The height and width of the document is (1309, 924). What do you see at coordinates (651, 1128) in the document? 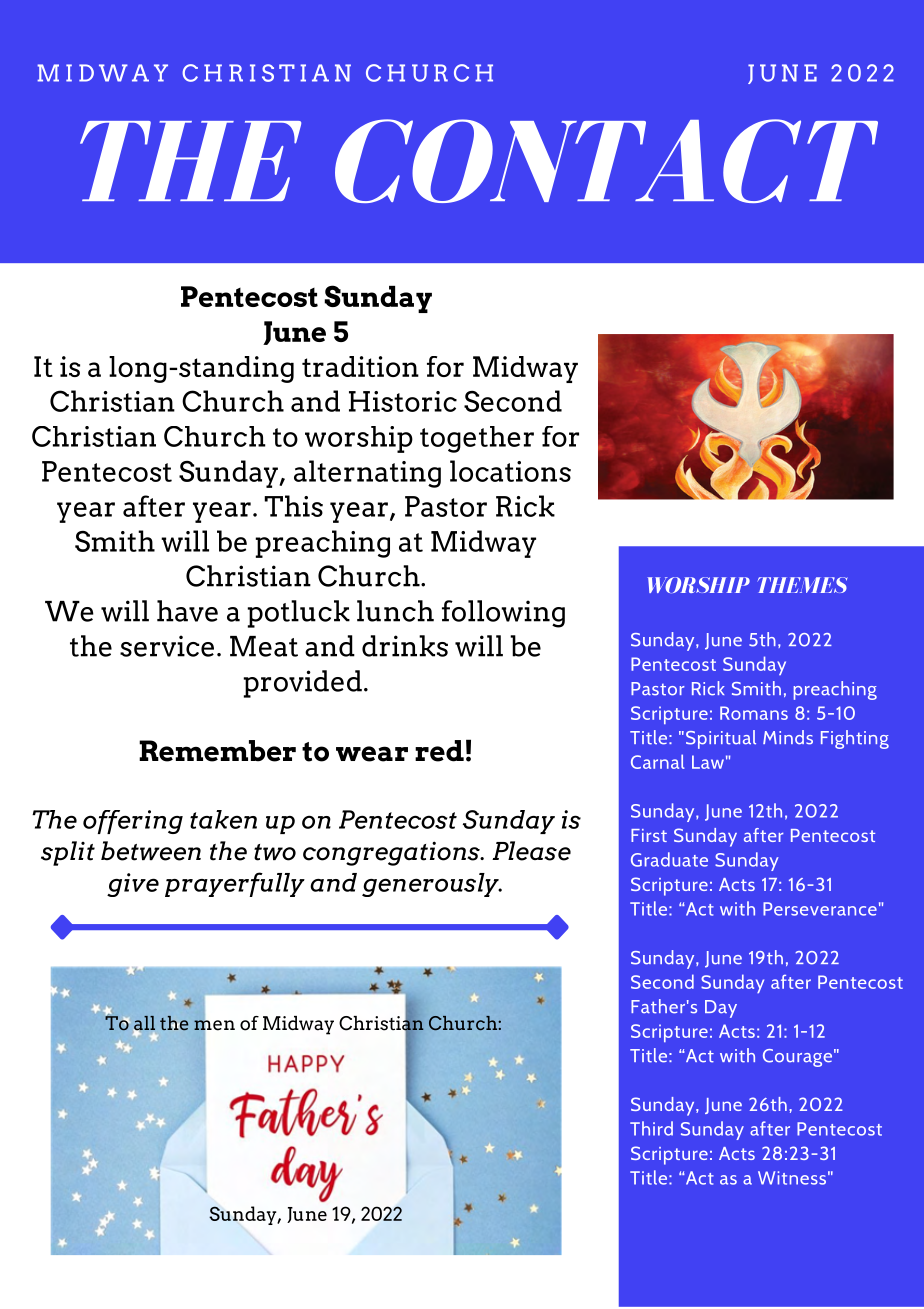
I see `Third` at bounding box center [651, 1128].
